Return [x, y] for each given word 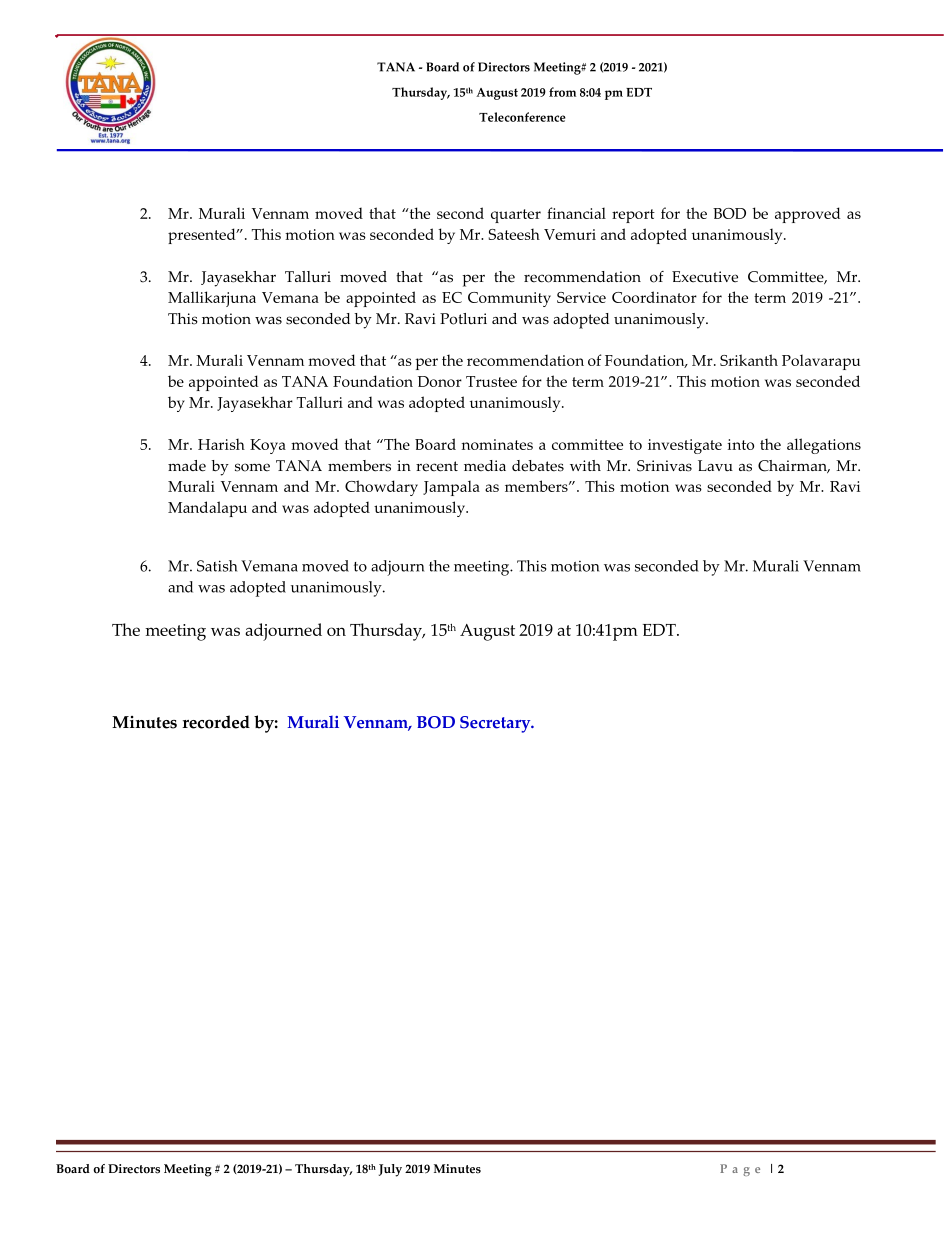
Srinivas [664, 466]
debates [538, 466]
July [390, 1170]
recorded [216, 722]
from [562, 92]
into [740, 444]
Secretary [496, 724]
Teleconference [522, 117]
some [252, 467]
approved [807, 215]
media [485, 466]
